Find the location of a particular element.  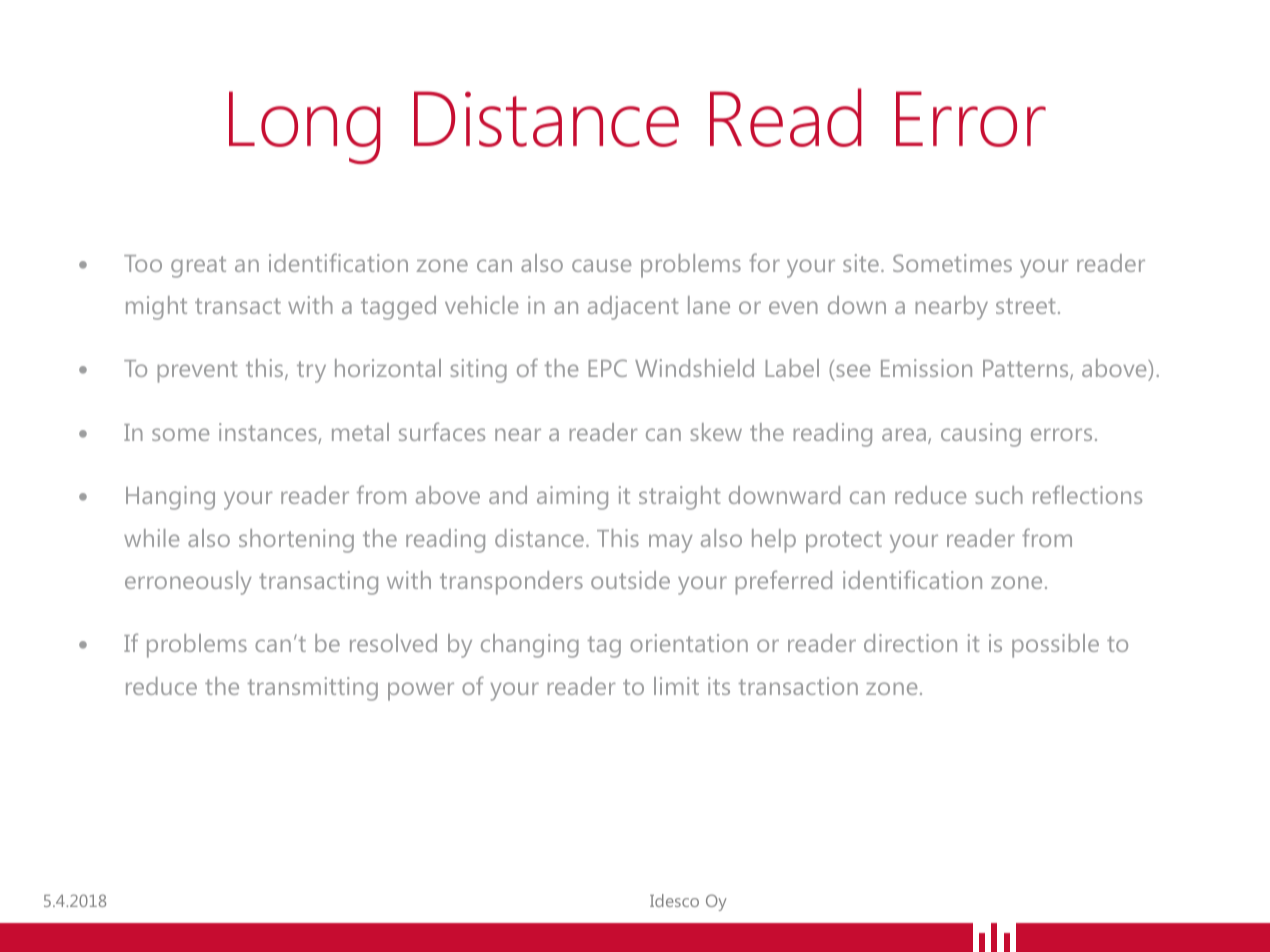

limit is located at coordinates (676, 686).
